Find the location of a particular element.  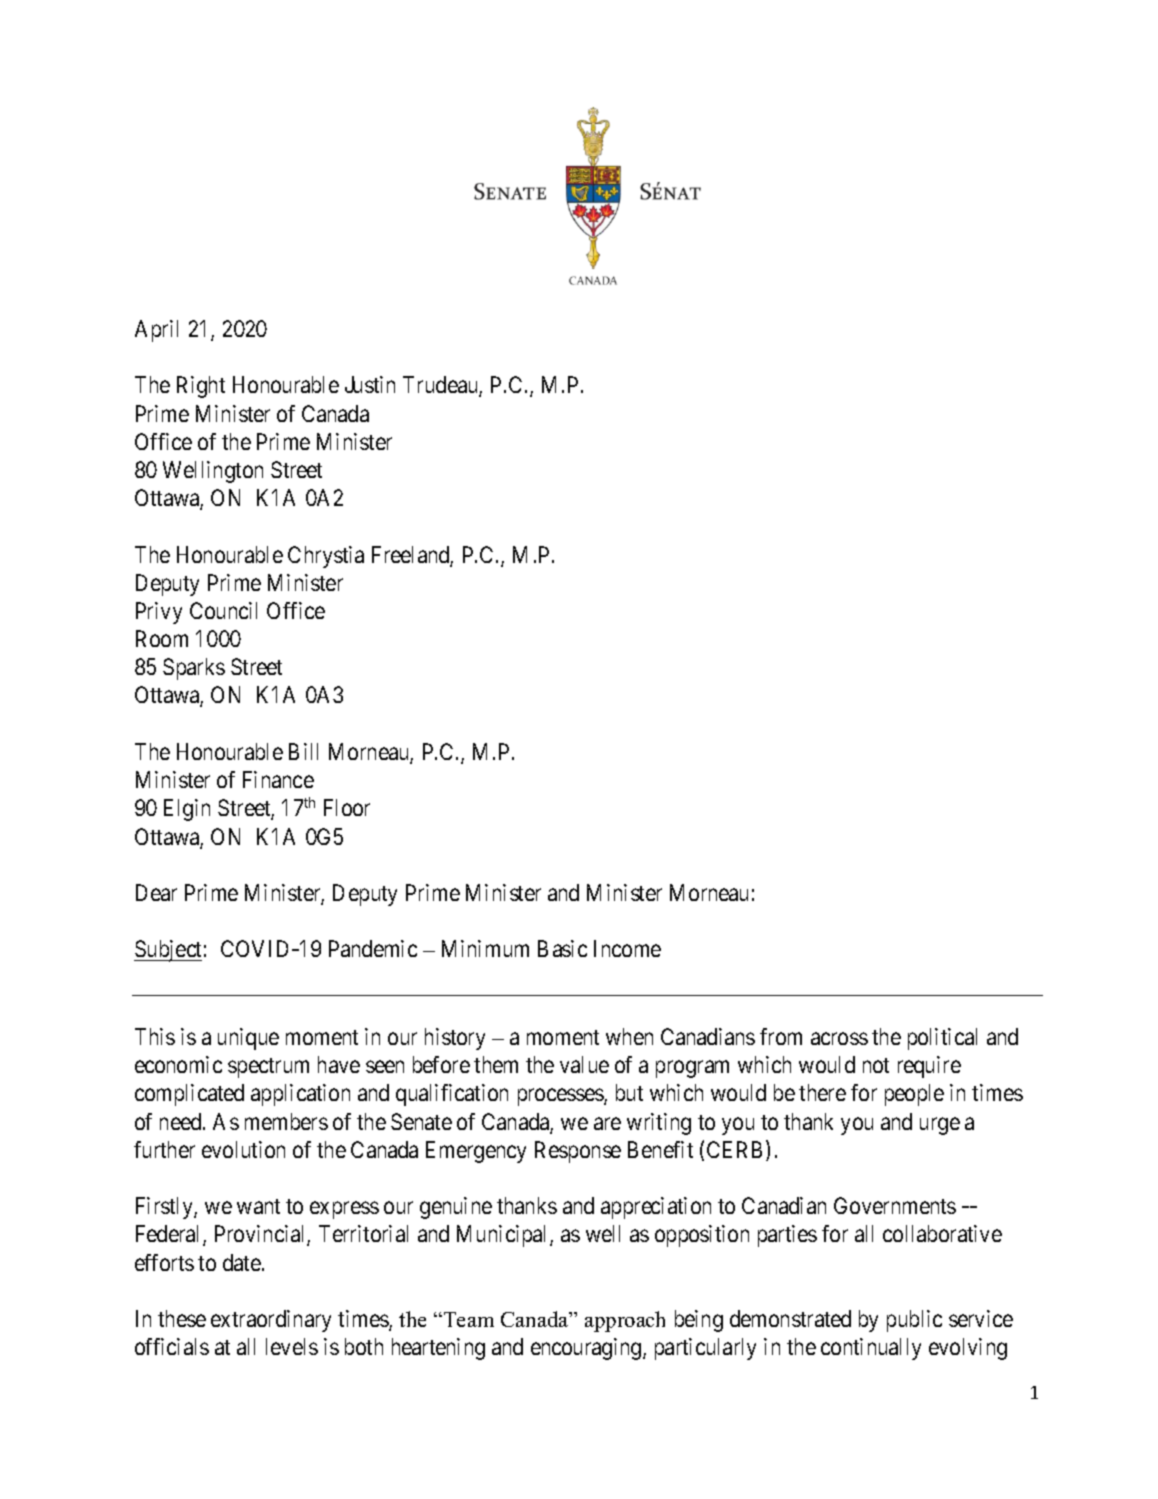

extraordinary is located at coordinates (271, 1321).
